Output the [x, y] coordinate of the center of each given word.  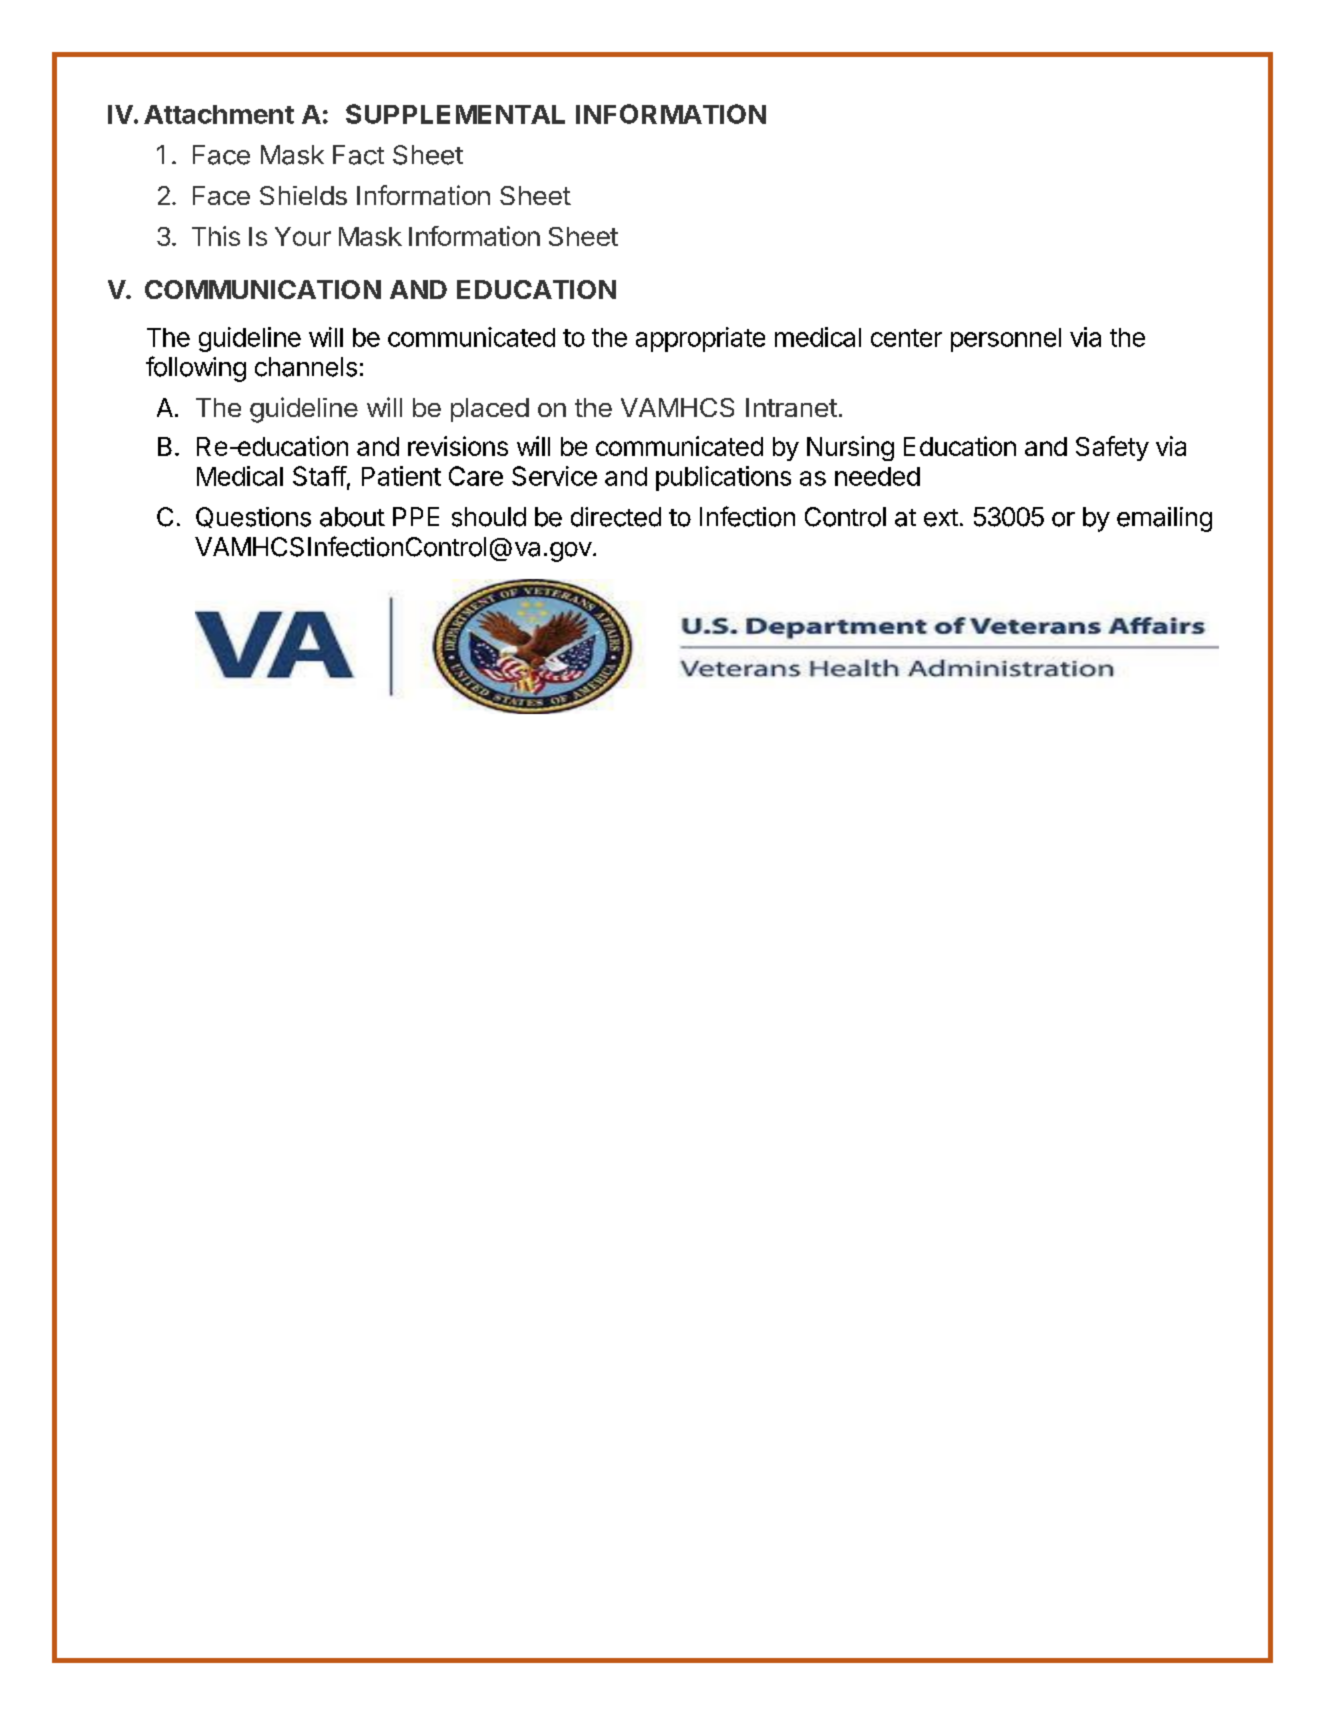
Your [303, 236]
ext [941, 518]
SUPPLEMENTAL [455, 114]
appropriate [700, 339]
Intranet [791, 407]
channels [306, 367]
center [906, 338]
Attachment [219, 114]
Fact [358, 155]
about [352, 517]
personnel [1006, 340]
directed [616, 517]
